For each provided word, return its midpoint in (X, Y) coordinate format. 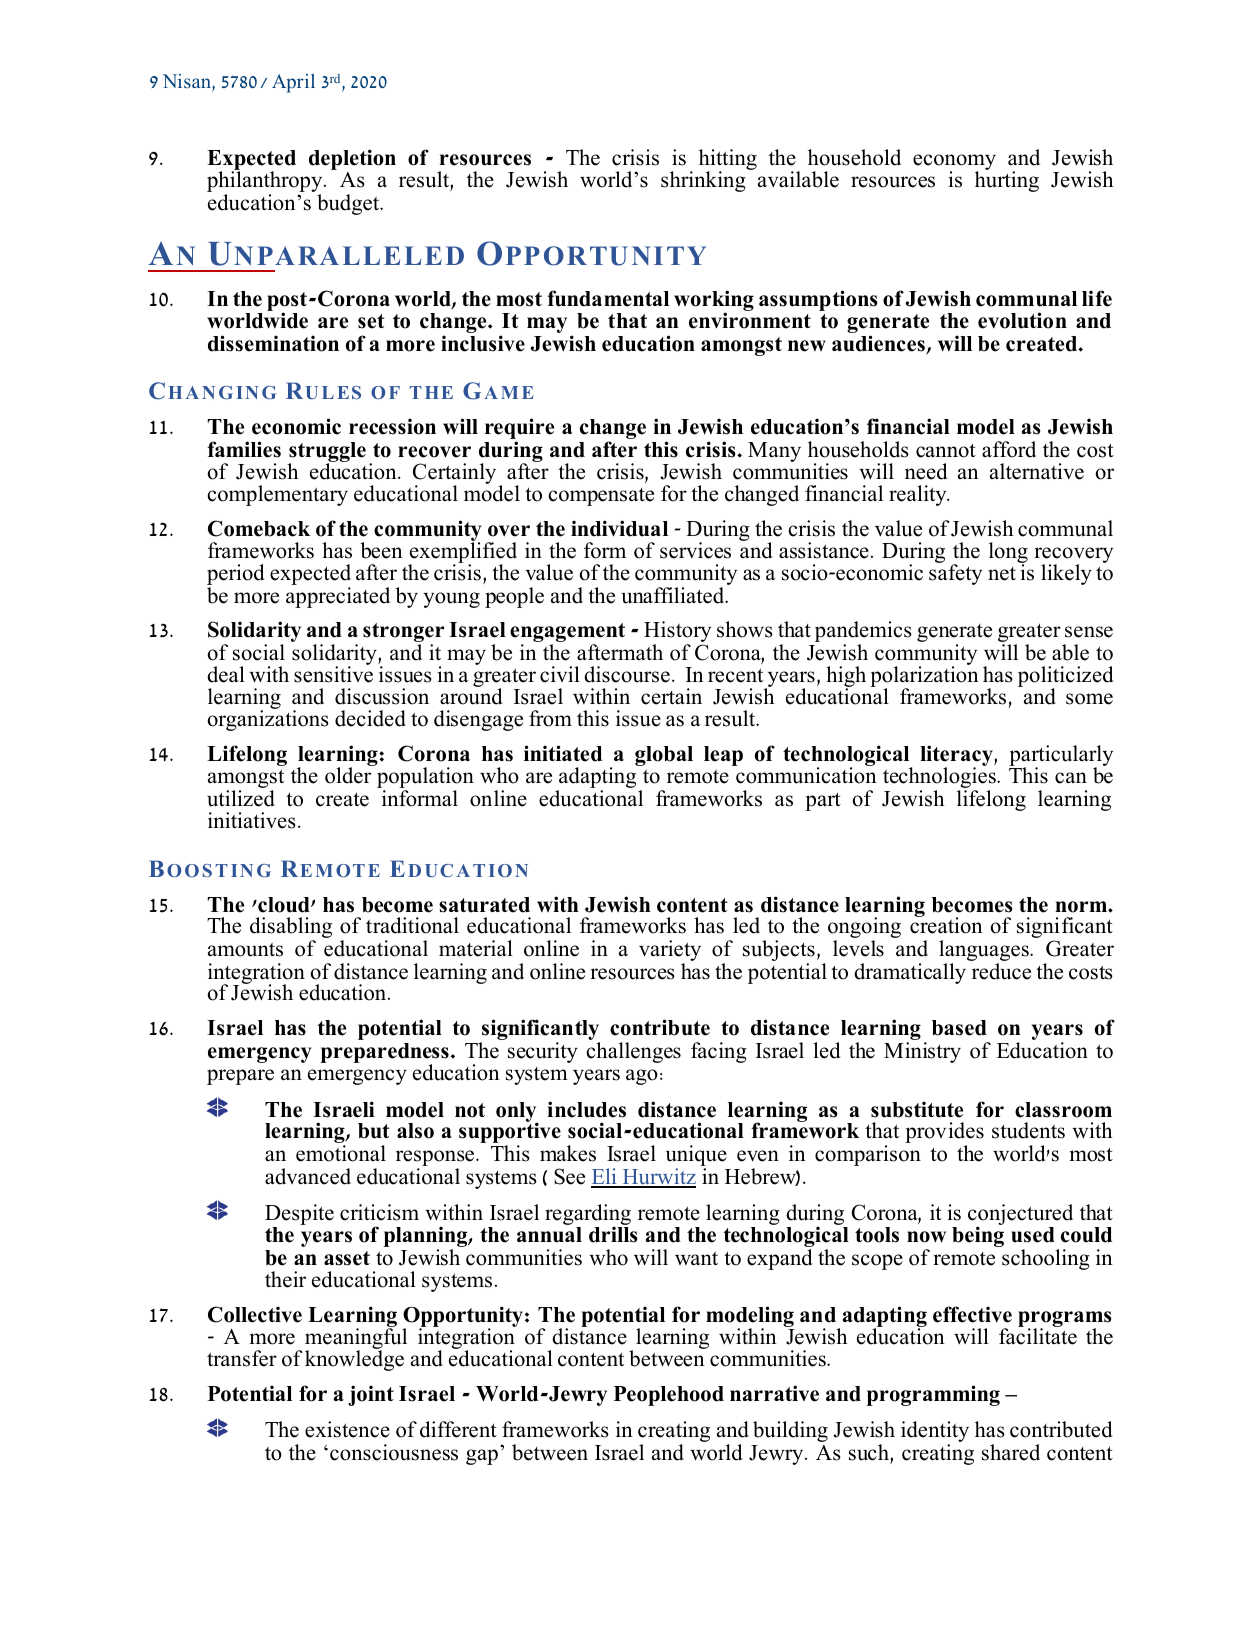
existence (347, 1429)
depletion (352, 161)
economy (954, 163)
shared (1011, 1452)
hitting (728, 161)
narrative (774, 1393)
